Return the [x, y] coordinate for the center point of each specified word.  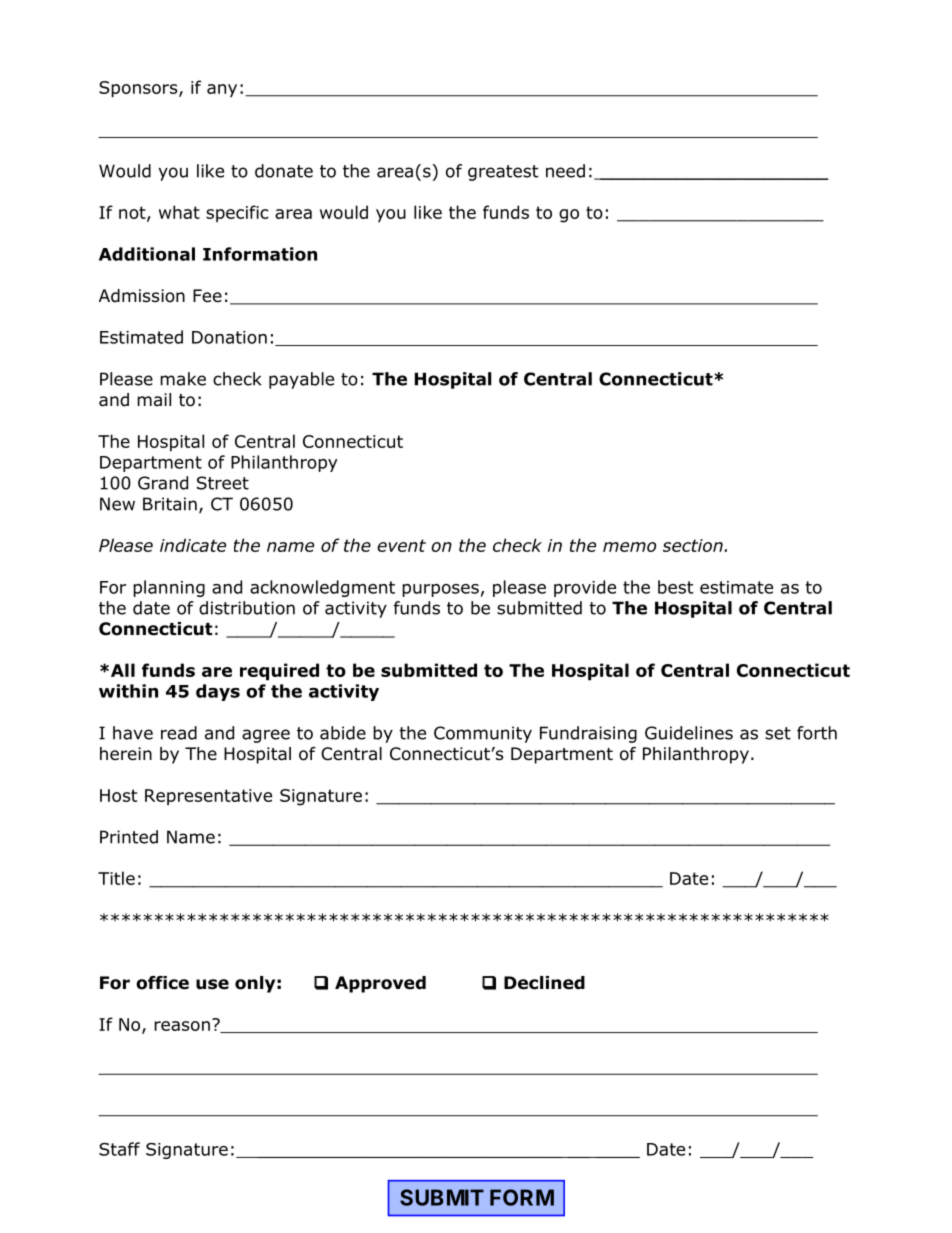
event [401, 545]
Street [223, 483]
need [565, 171]
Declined [544, 983]
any [222, 91]
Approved [380, 984]
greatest [503, 173]
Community [483, 734]
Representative [208, 797]
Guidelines [689, 733]
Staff [119, 1149]
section [694, 545]
